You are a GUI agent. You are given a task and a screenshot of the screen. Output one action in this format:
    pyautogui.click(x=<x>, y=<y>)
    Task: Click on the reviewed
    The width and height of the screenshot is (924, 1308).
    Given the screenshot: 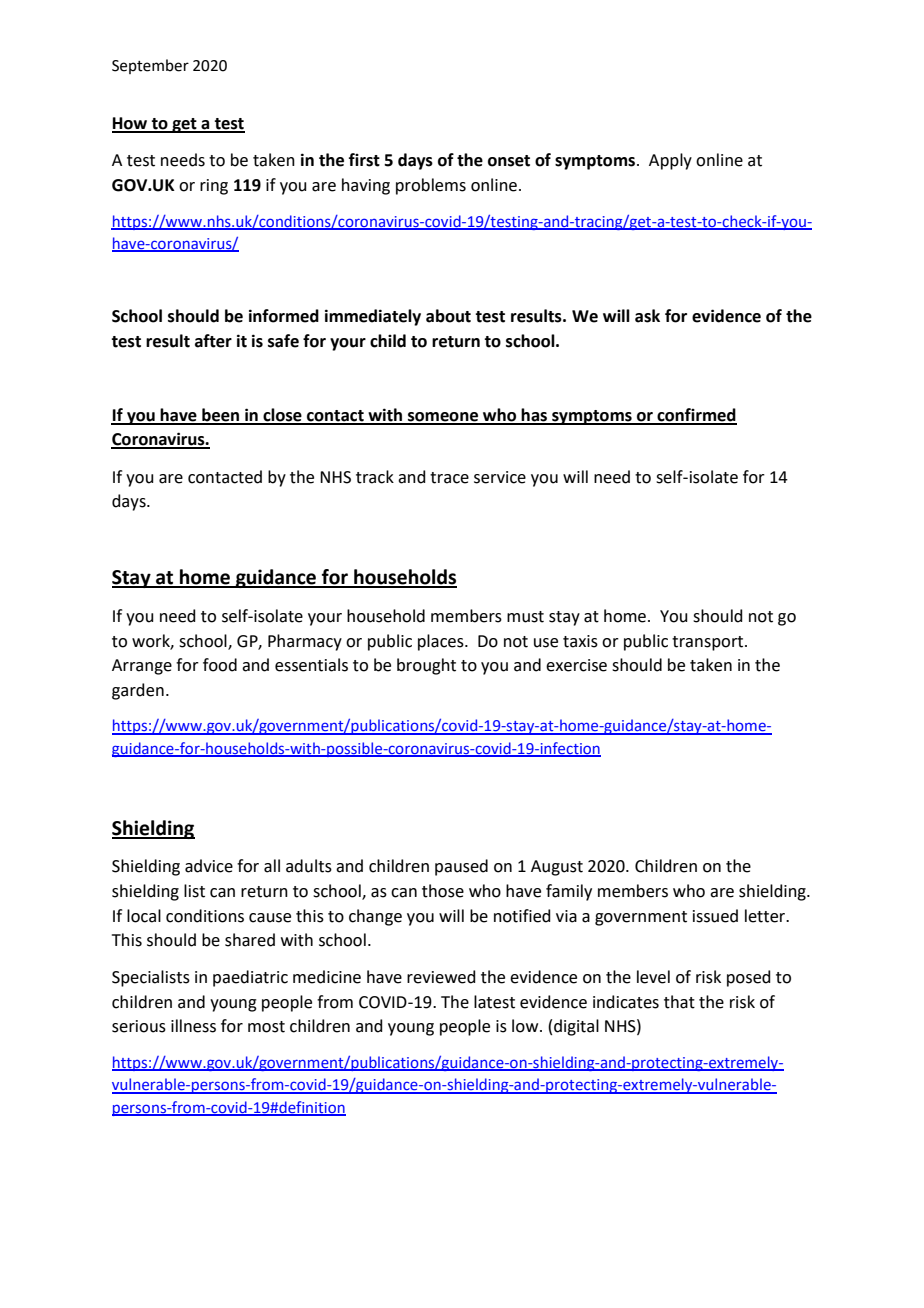 What is the action you would take?
    pyautogui.click(x=441, y=977)
